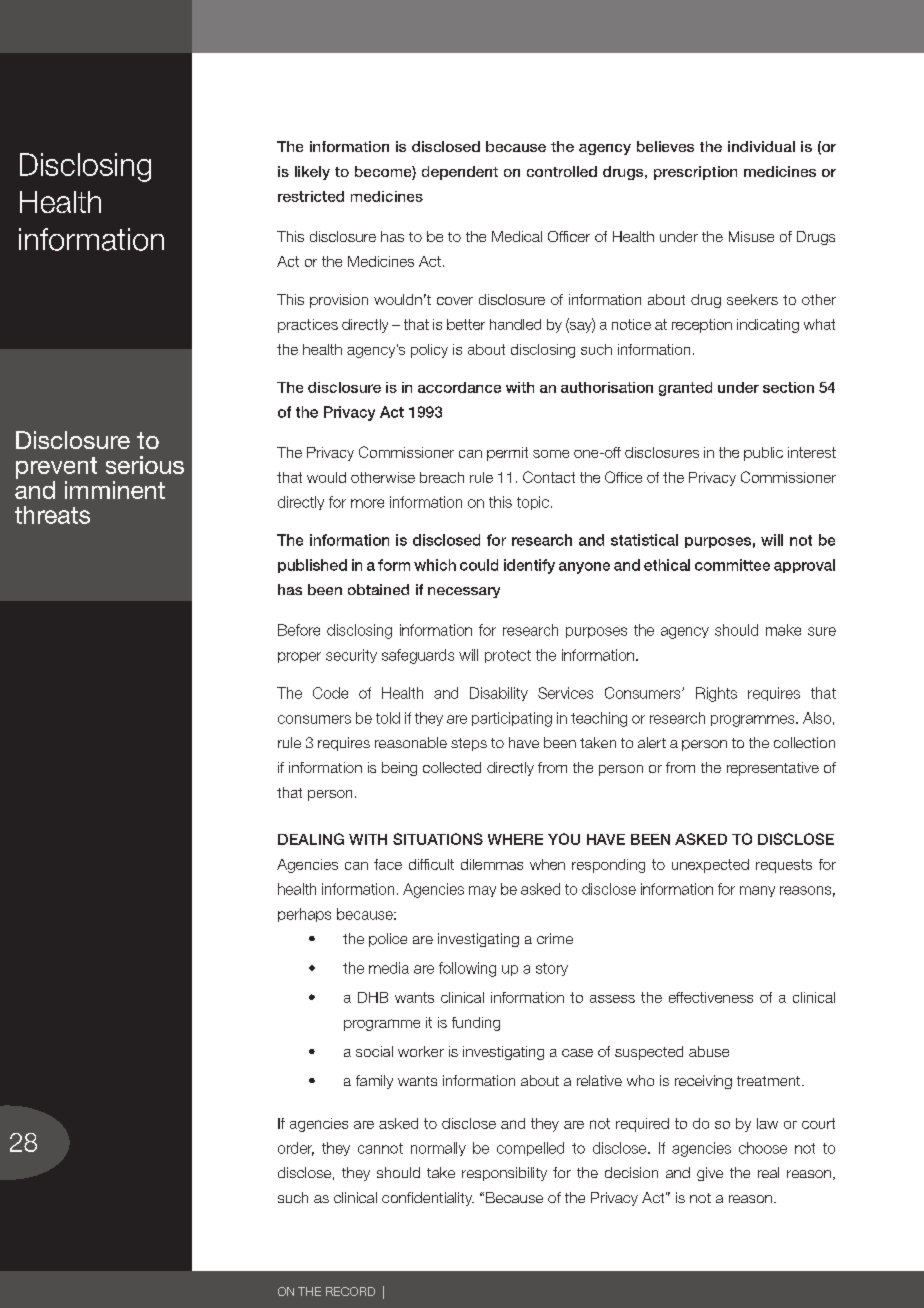  Describe the element at coordinates (716, 694) in the screenshot. I see `Rights` at that location.
